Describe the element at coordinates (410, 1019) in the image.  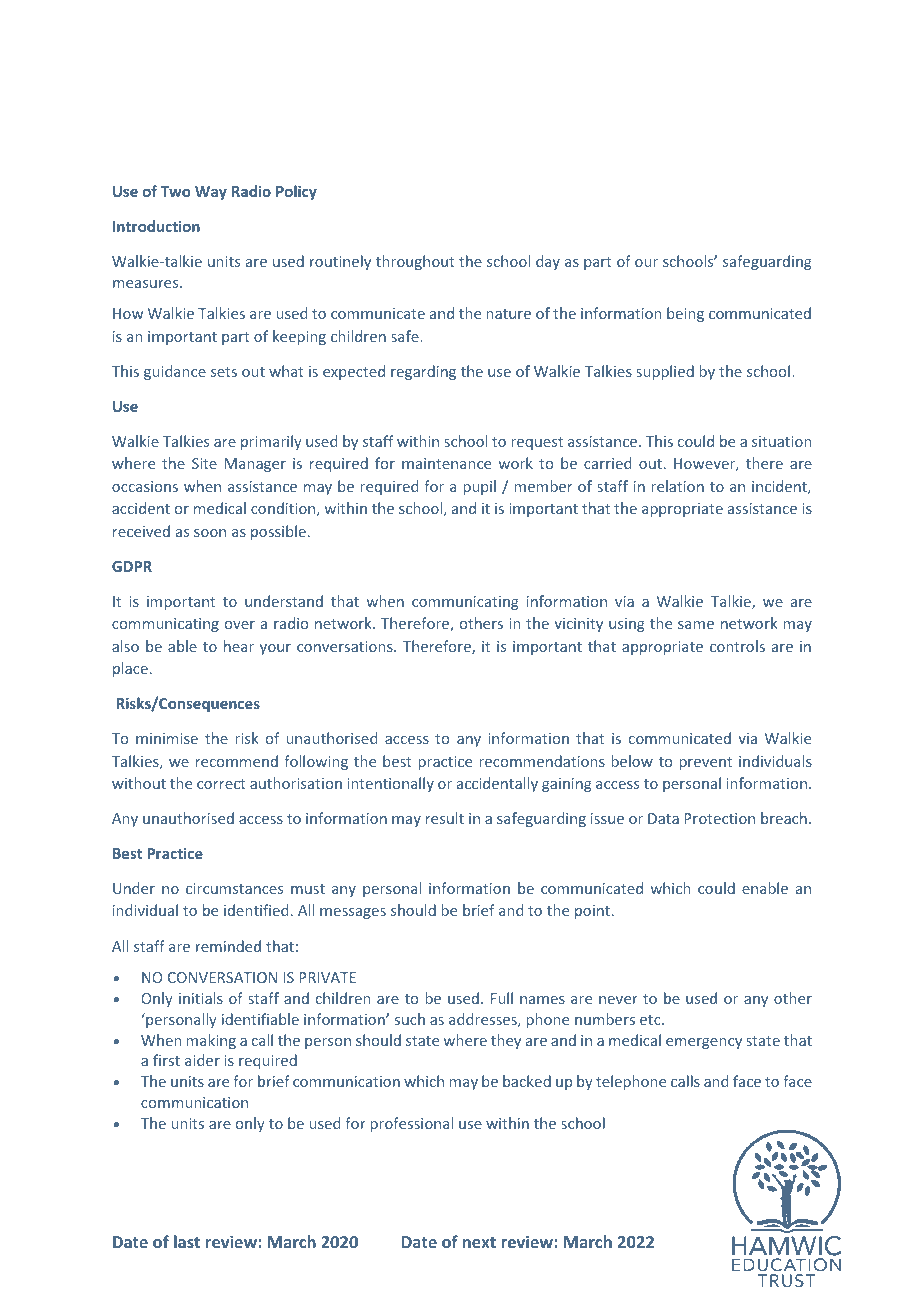
I see `such` at that location.
